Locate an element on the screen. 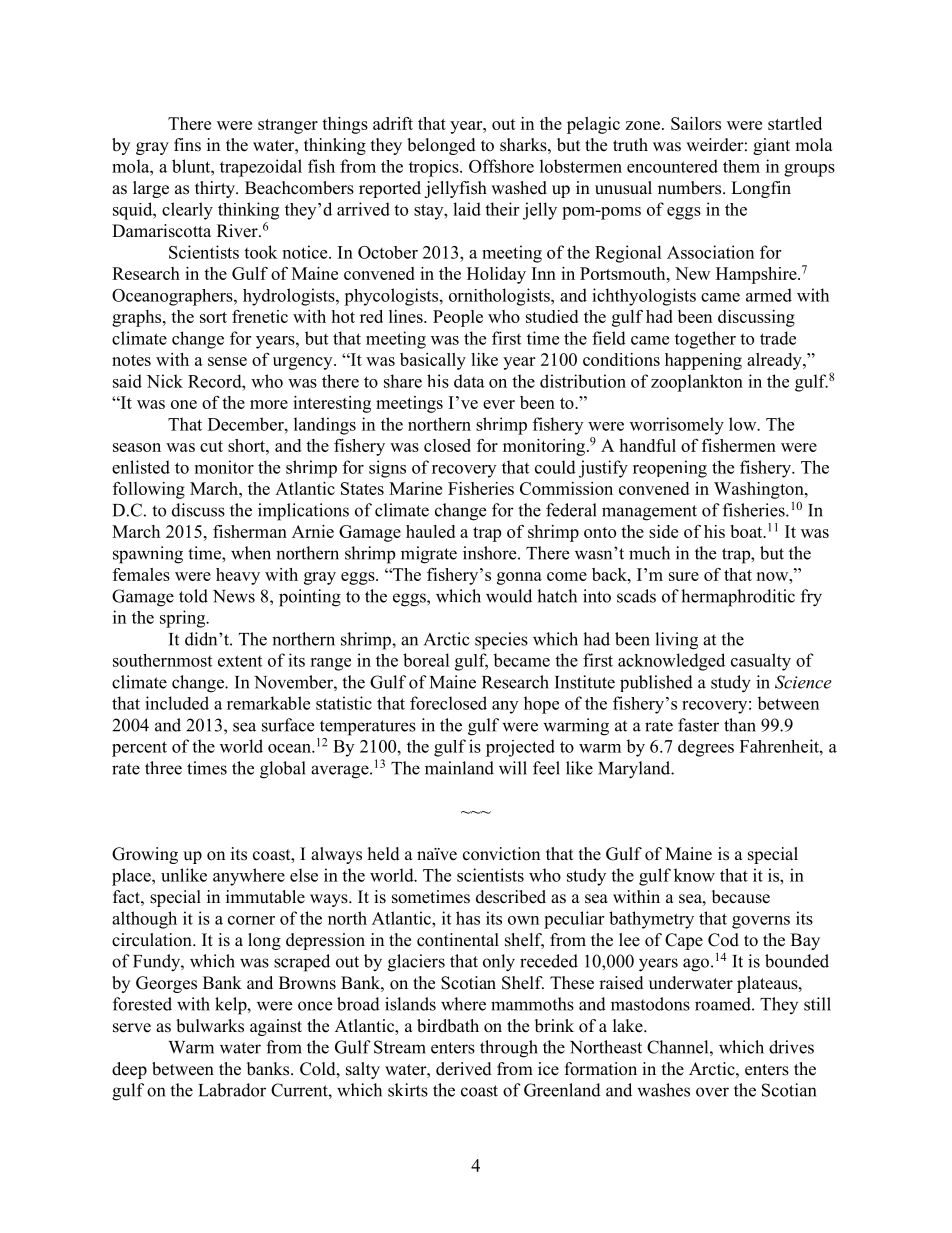  fins is located at coordinates (187, 145).
